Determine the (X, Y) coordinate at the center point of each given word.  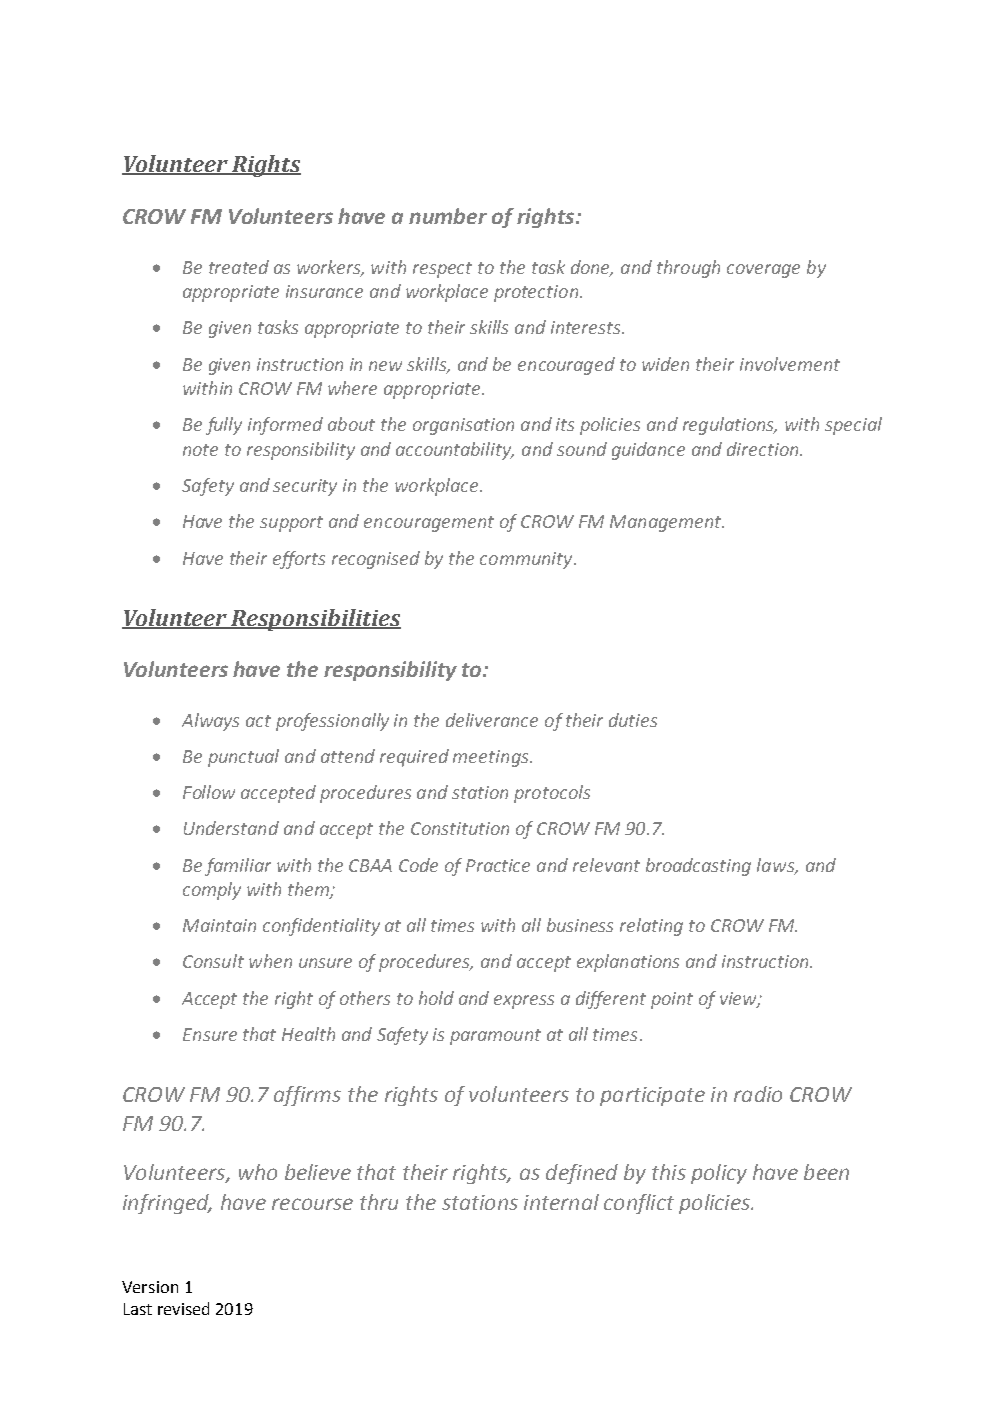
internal (561, 1202)
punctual (243, 758)
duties (633, 720)
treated (239, 267)
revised (183, 1308)
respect (442, 270)
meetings (492, 758)
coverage (763, 271)
